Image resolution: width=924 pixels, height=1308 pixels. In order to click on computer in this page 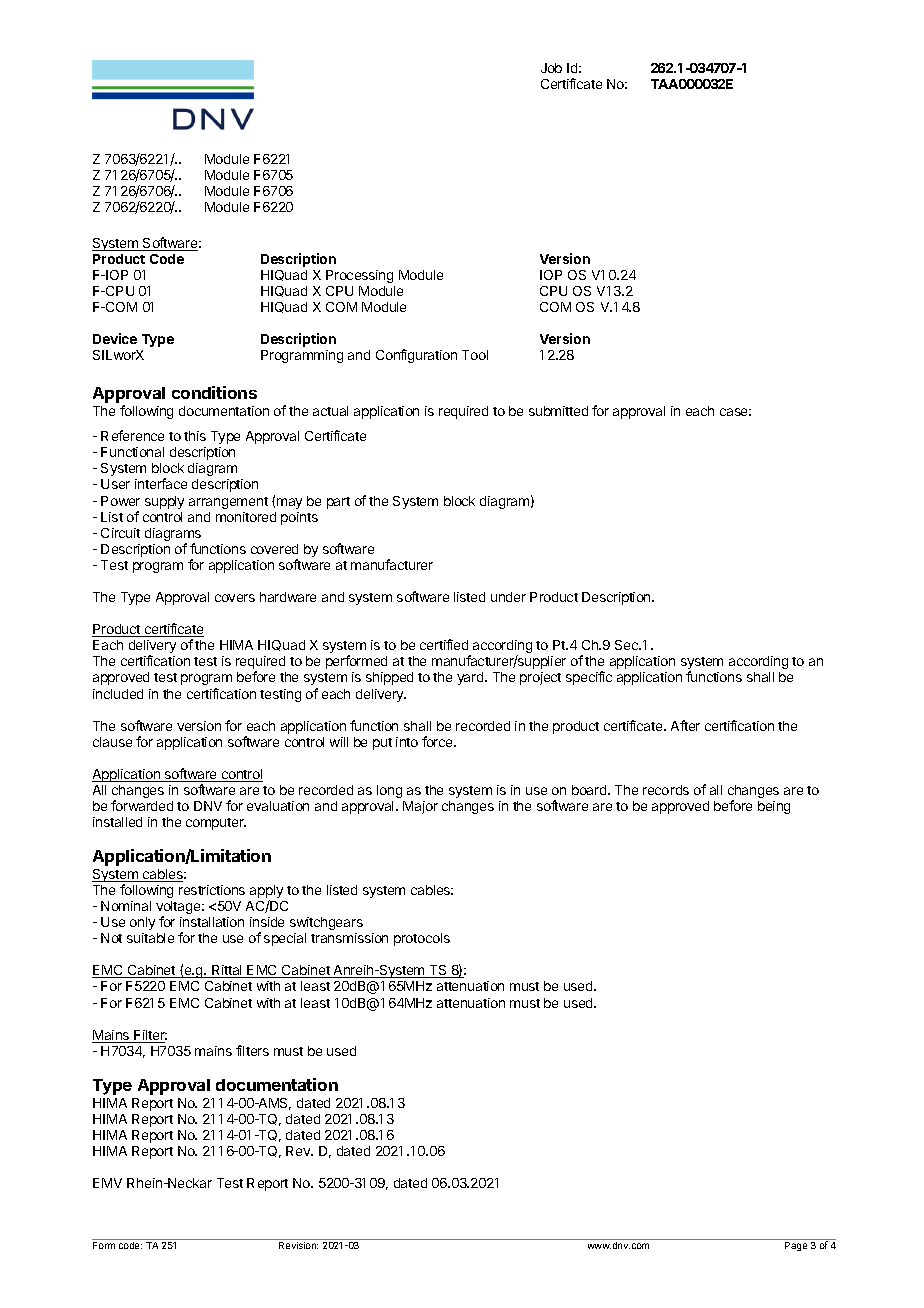, I will do `click(216, 824)`.
